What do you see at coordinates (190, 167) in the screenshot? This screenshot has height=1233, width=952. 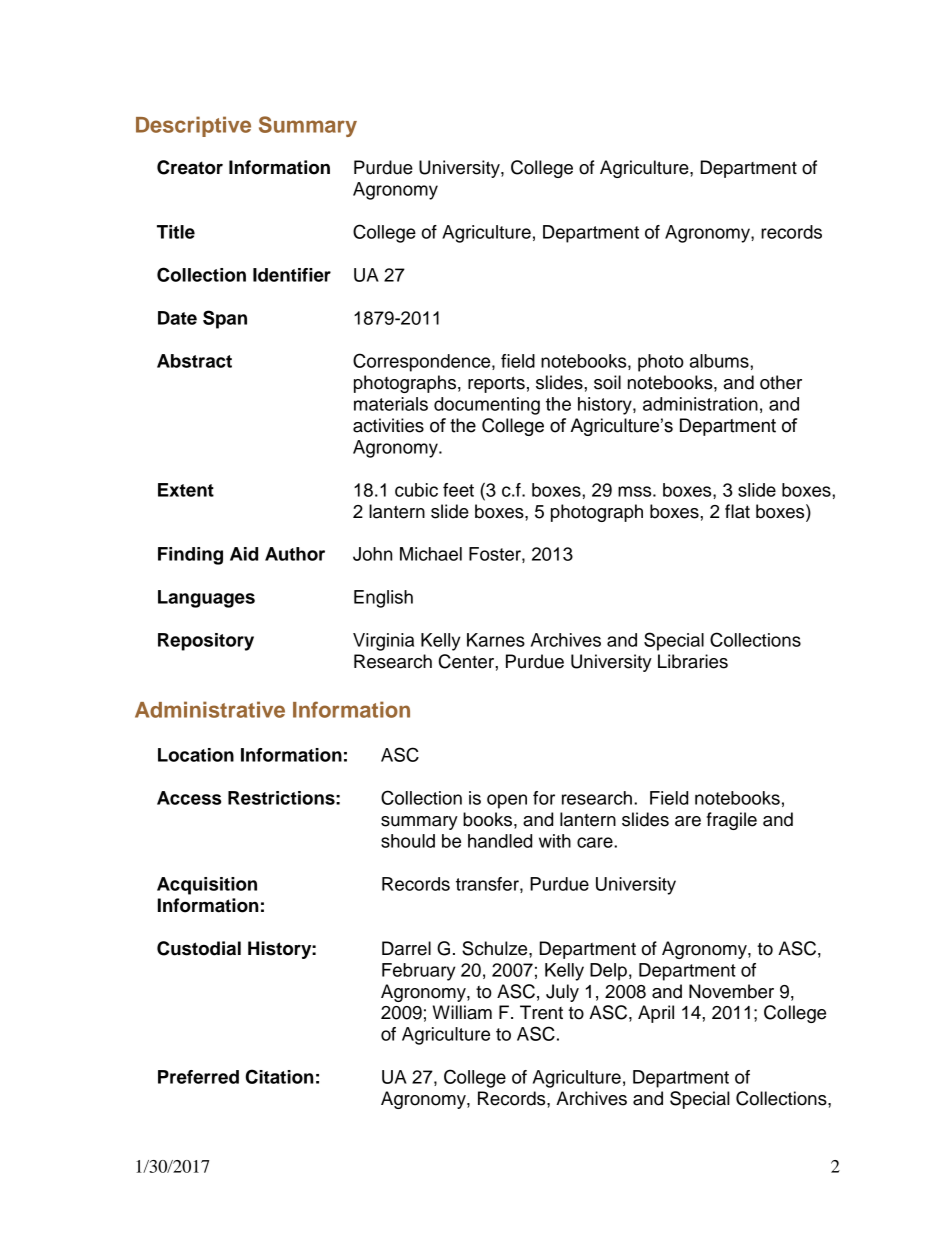 I see `Creator` at bounding box center [190, 167].
